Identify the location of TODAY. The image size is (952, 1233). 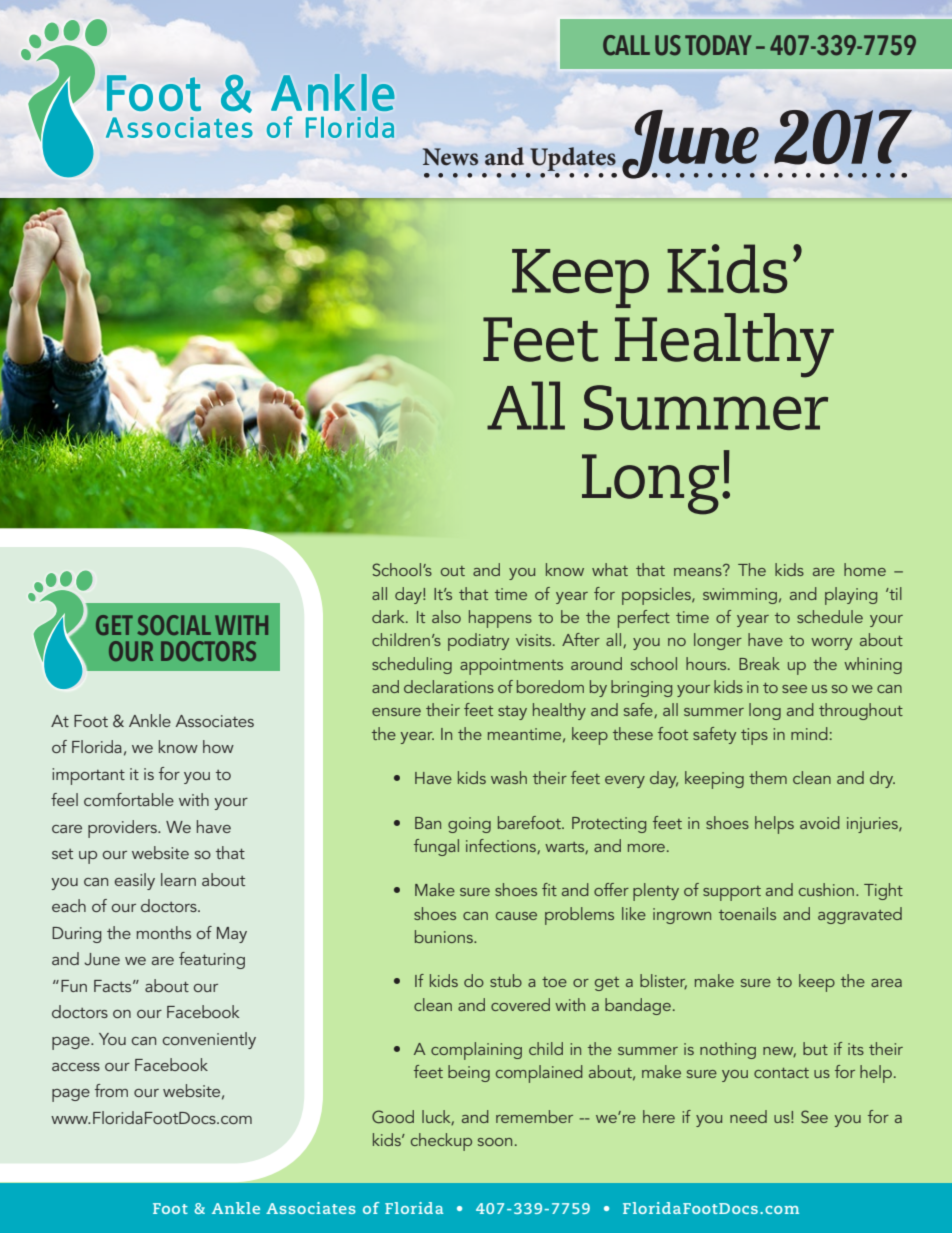
(718, 45).
